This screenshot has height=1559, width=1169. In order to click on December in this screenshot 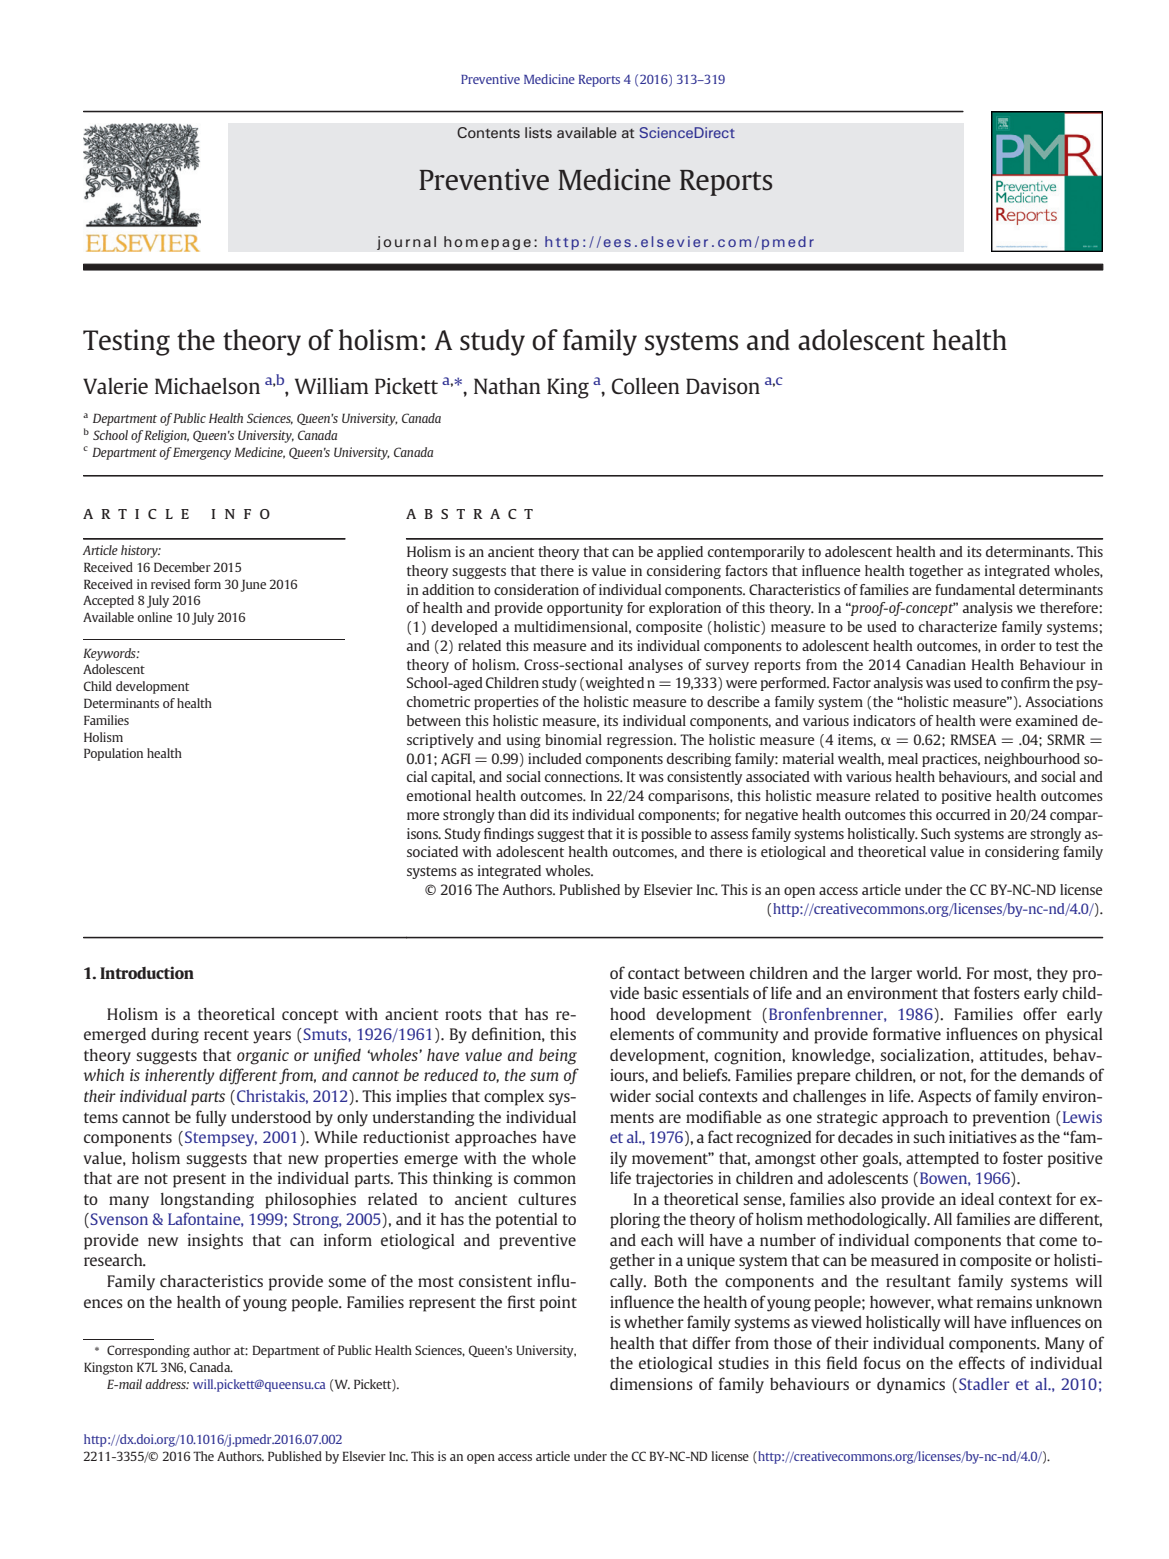, I will do `click(182, 567)`.
